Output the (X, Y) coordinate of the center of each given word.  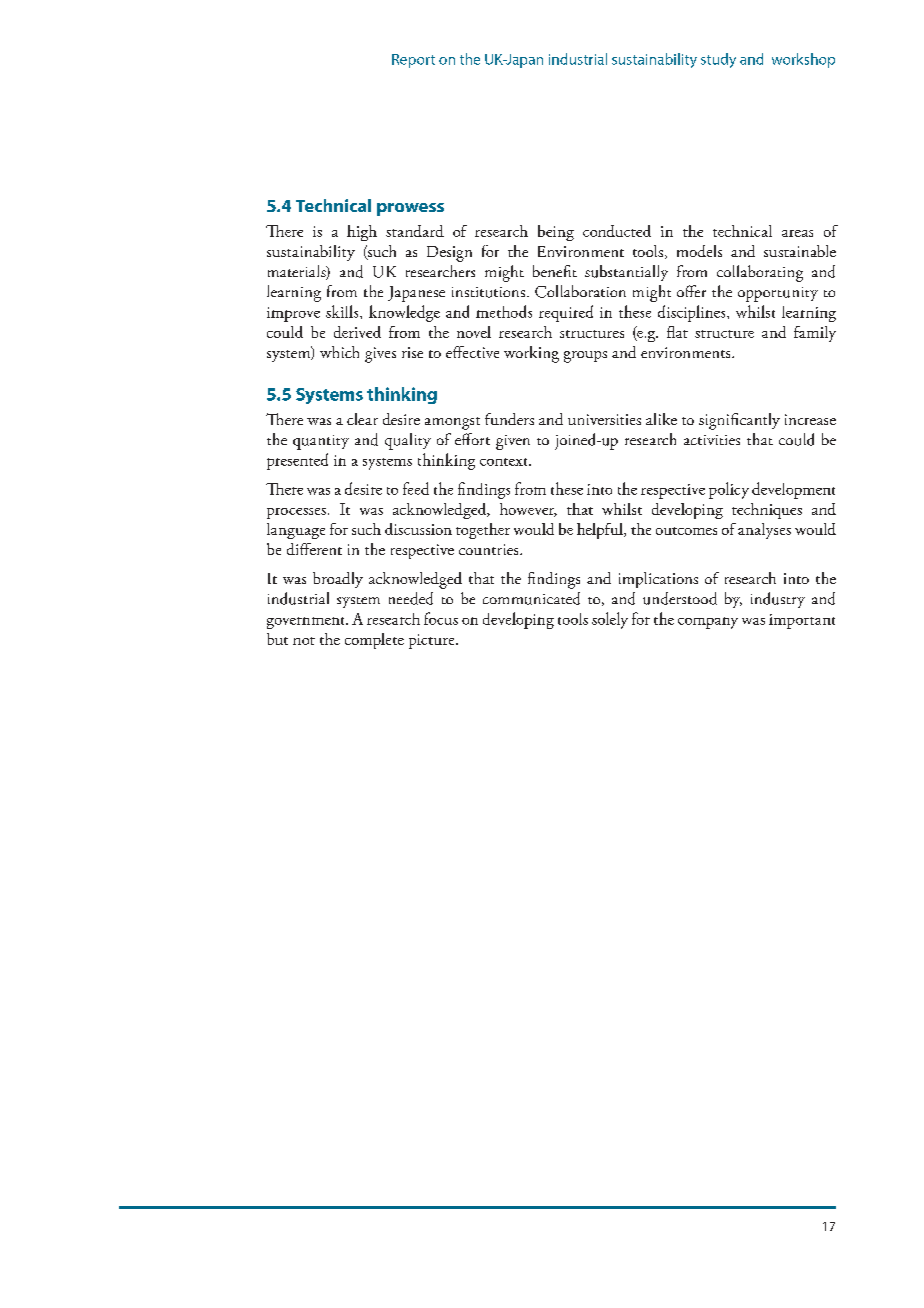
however (528, 510)
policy (729, 490)
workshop (803, 60)
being (556, 233)
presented (297, 461)
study (718, 60)
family (815, 334)
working (531, 354)
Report (413, 61)
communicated (531, 598)
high (362, 233)
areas (797, 233)
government (307, 623)
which (339, 352)
